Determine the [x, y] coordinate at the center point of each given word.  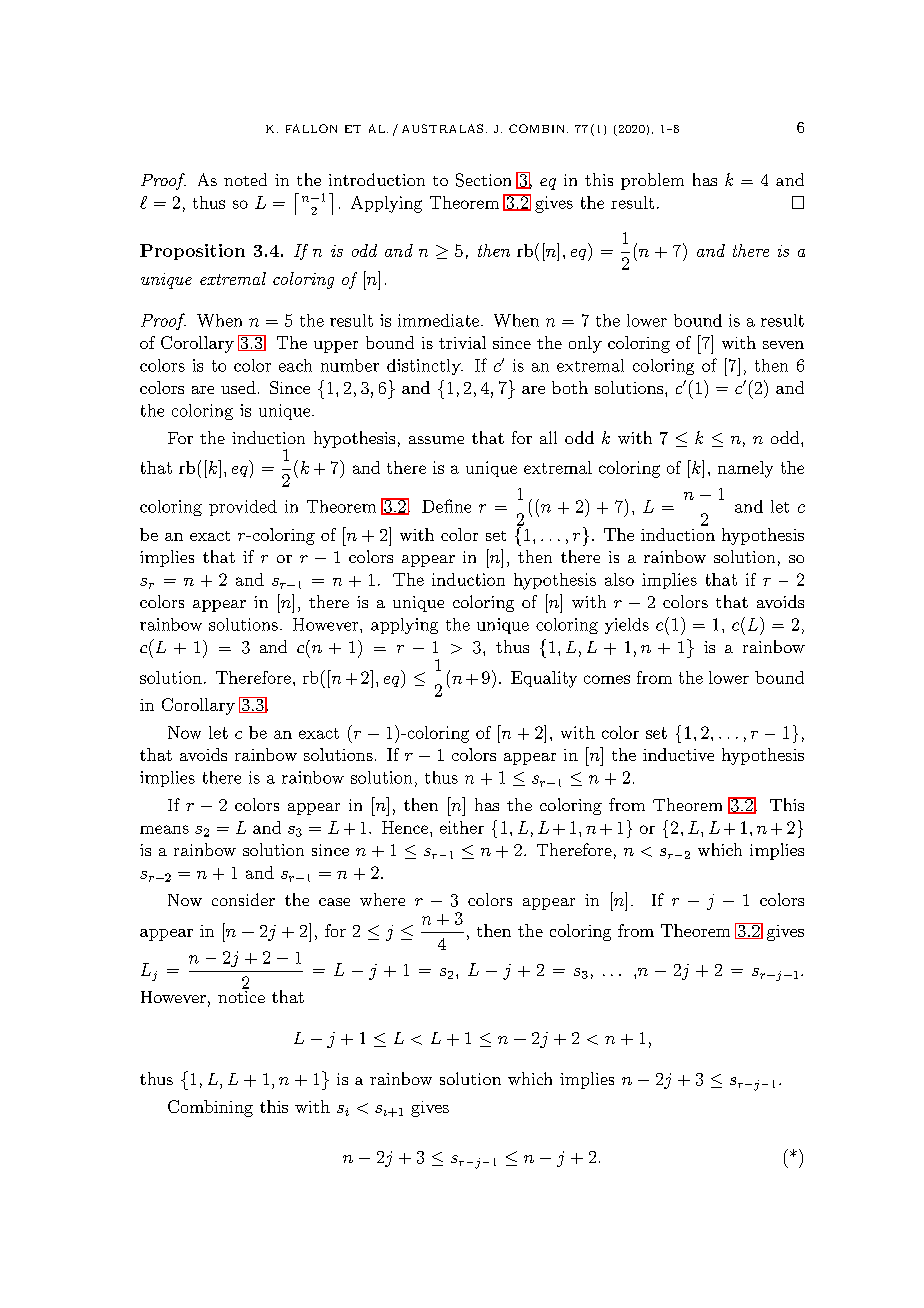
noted [245, 179]
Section [483, 180]
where [382, 899]
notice [241, 995]
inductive [678, 754]
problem [652, 181]
